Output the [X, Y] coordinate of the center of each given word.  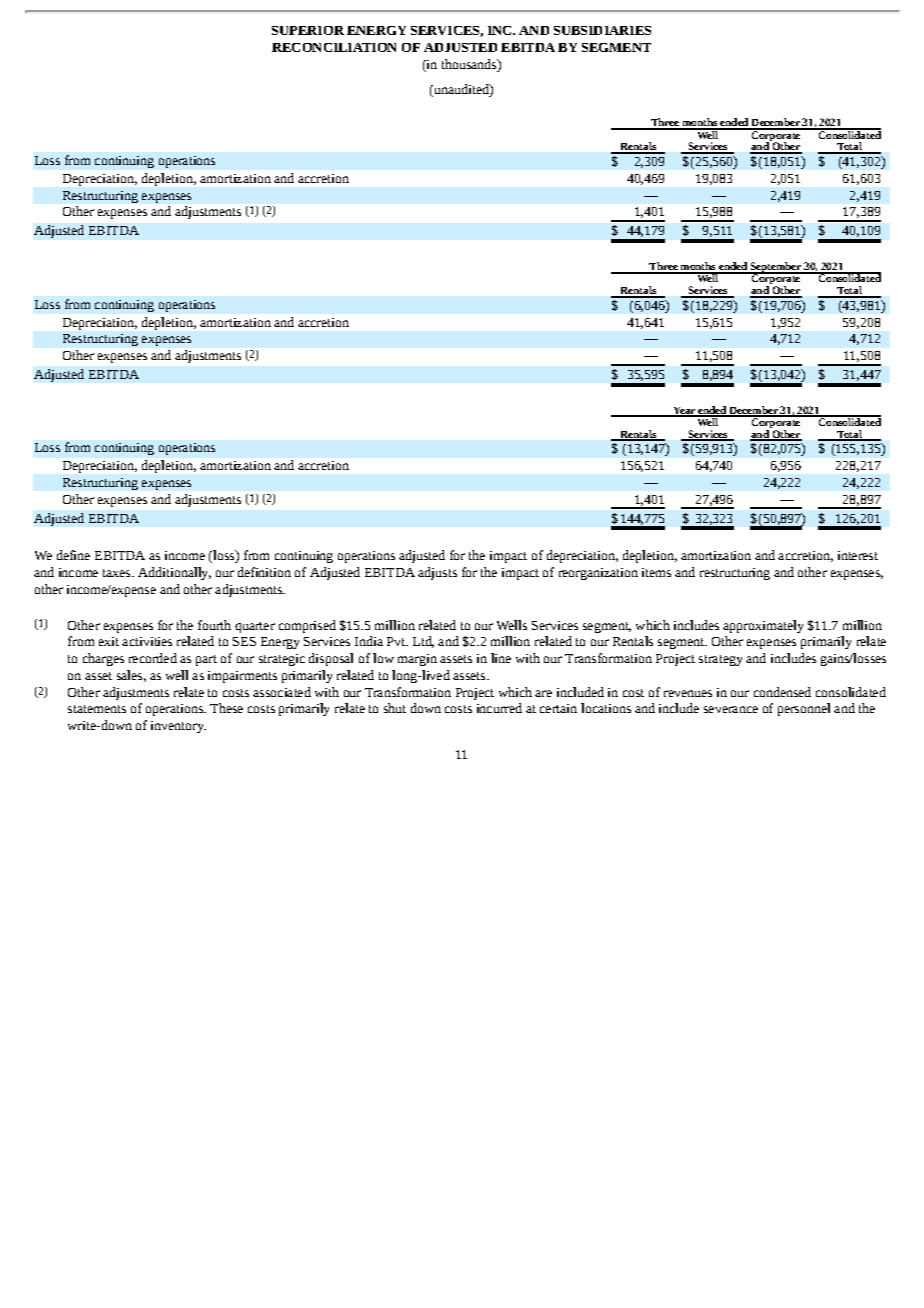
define [73, 555]
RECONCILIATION [334, 47]
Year [684, 411]
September [775, 268]
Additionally [174, 573]
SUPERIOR [308, 30]
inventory [178, 727]
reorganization [598, 574]
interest [858, 555]
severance [731, 709]
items [656, 572]
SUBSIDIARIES [602, 30]
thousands [470, 64]
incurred [499, 708]
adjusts [437, 573]
